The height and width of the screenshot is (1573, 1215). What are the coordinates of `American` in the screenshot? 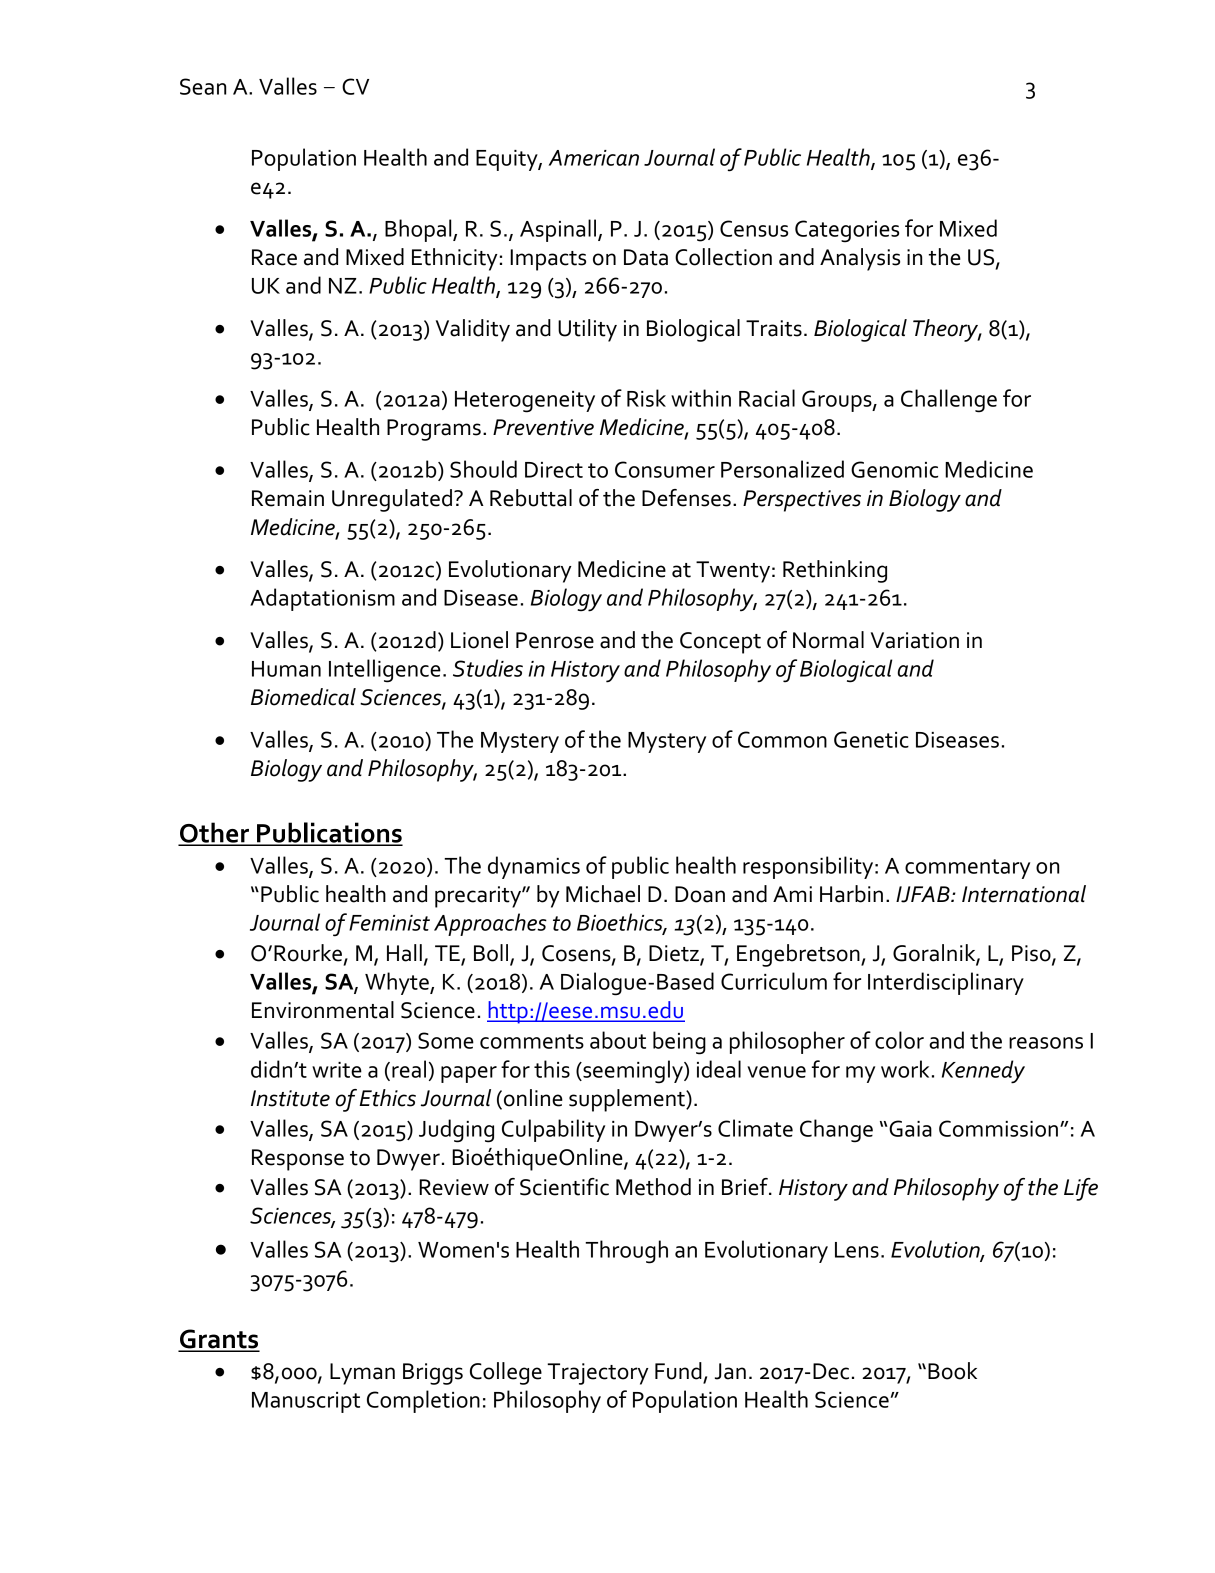 It's located at (594, 158).
